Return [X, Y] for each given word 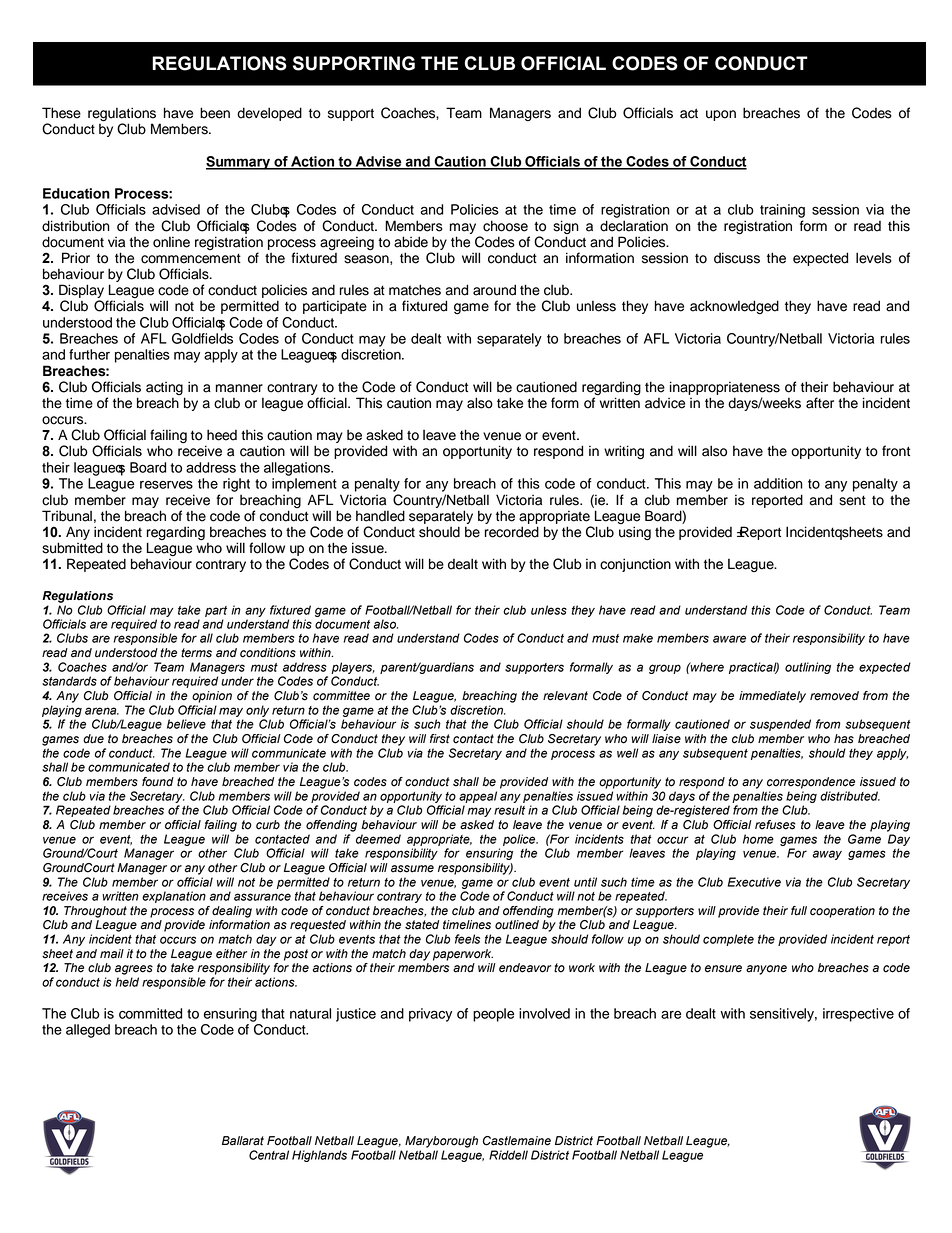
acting [165, 390]
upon [721, 115]
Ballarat [243, 1141]
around [494, 290]
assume [412, 869]
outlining [808, 668]
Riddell [508, 1155]
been [215, 113]
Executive [754, 882]
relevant [565, 696]
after [820, 403]
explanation [174, 897]
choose [505, 226]
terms [196, 653]
